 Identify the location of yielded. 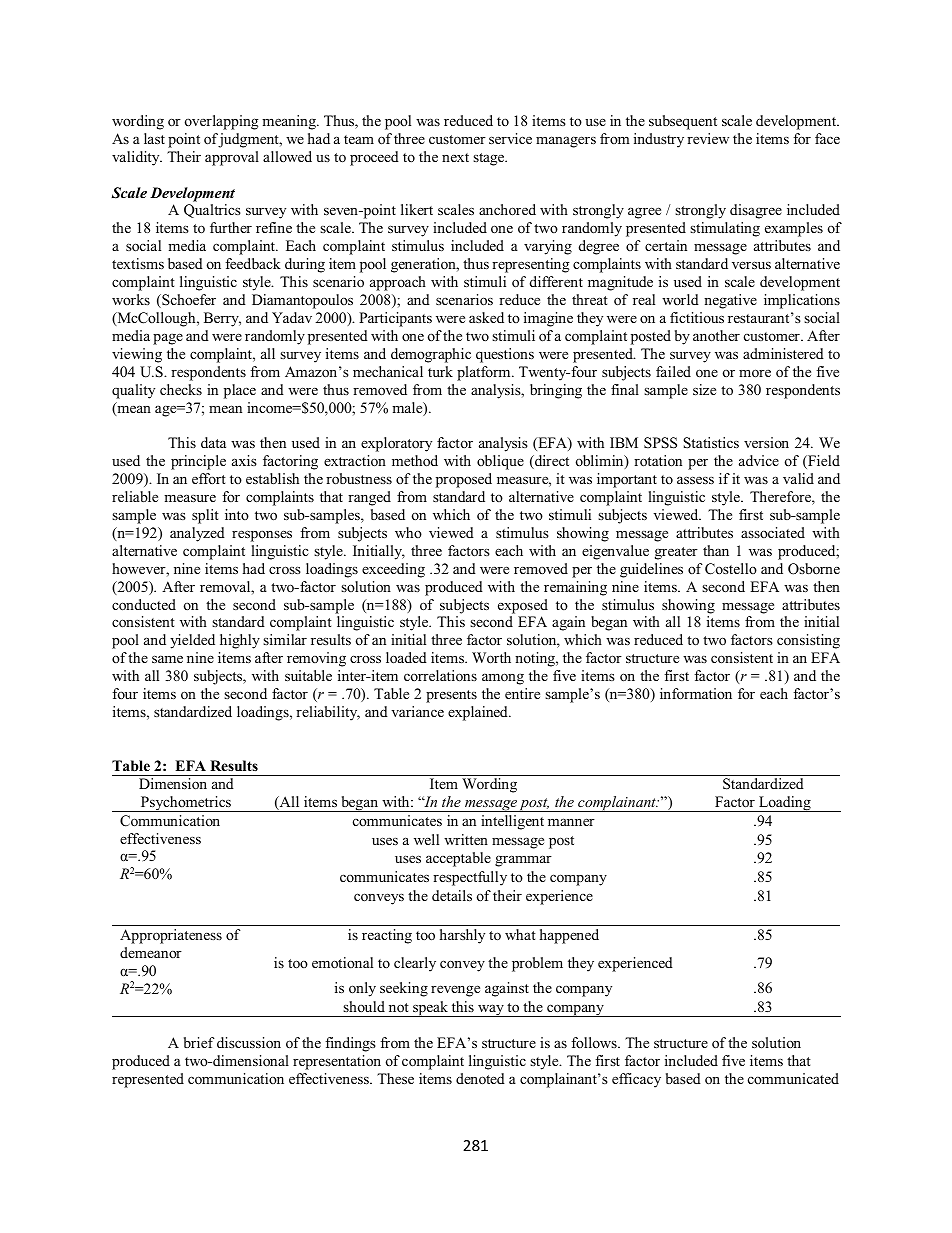
(192, 641).
